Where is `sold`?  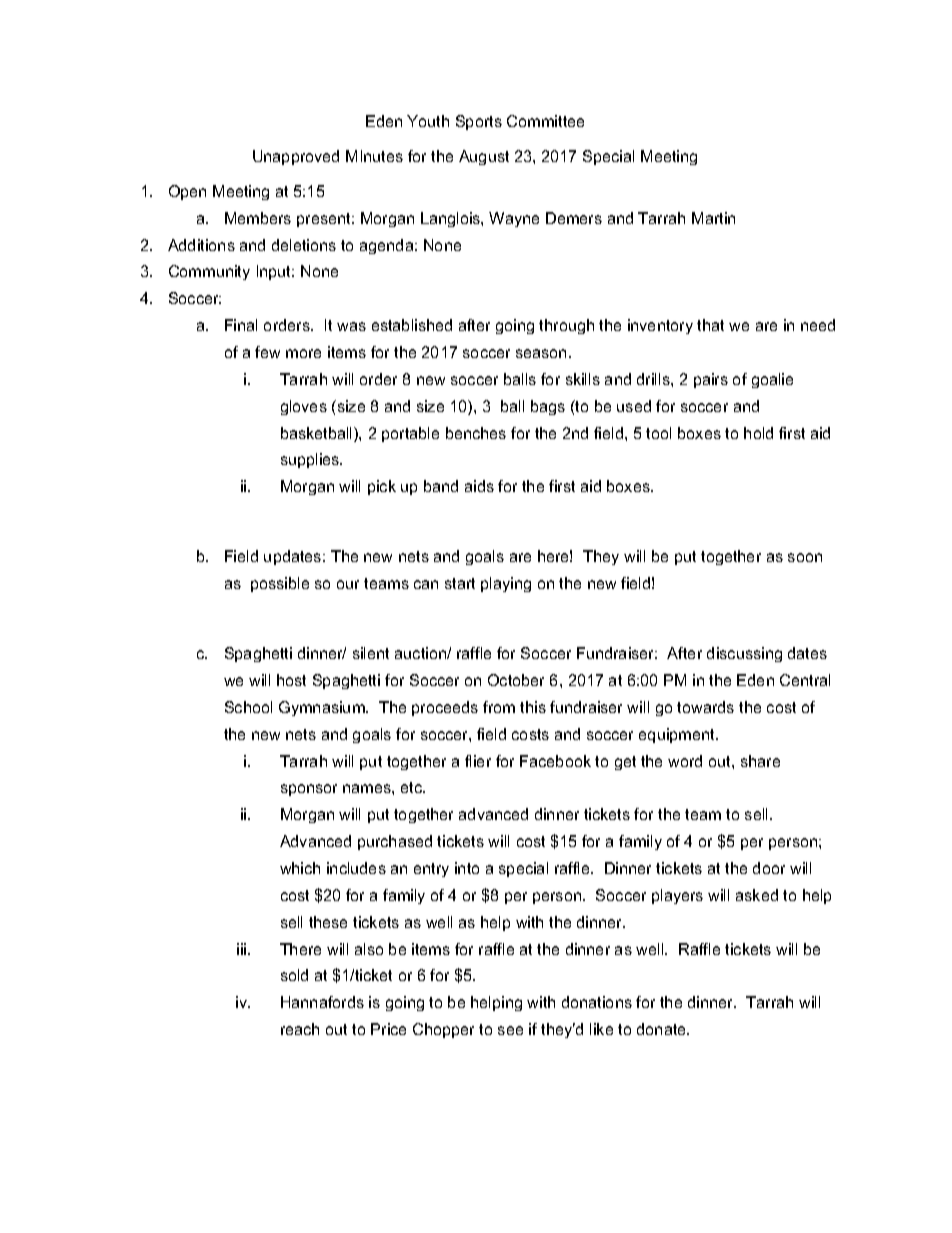 sold is located at coordinates (294, 975).
